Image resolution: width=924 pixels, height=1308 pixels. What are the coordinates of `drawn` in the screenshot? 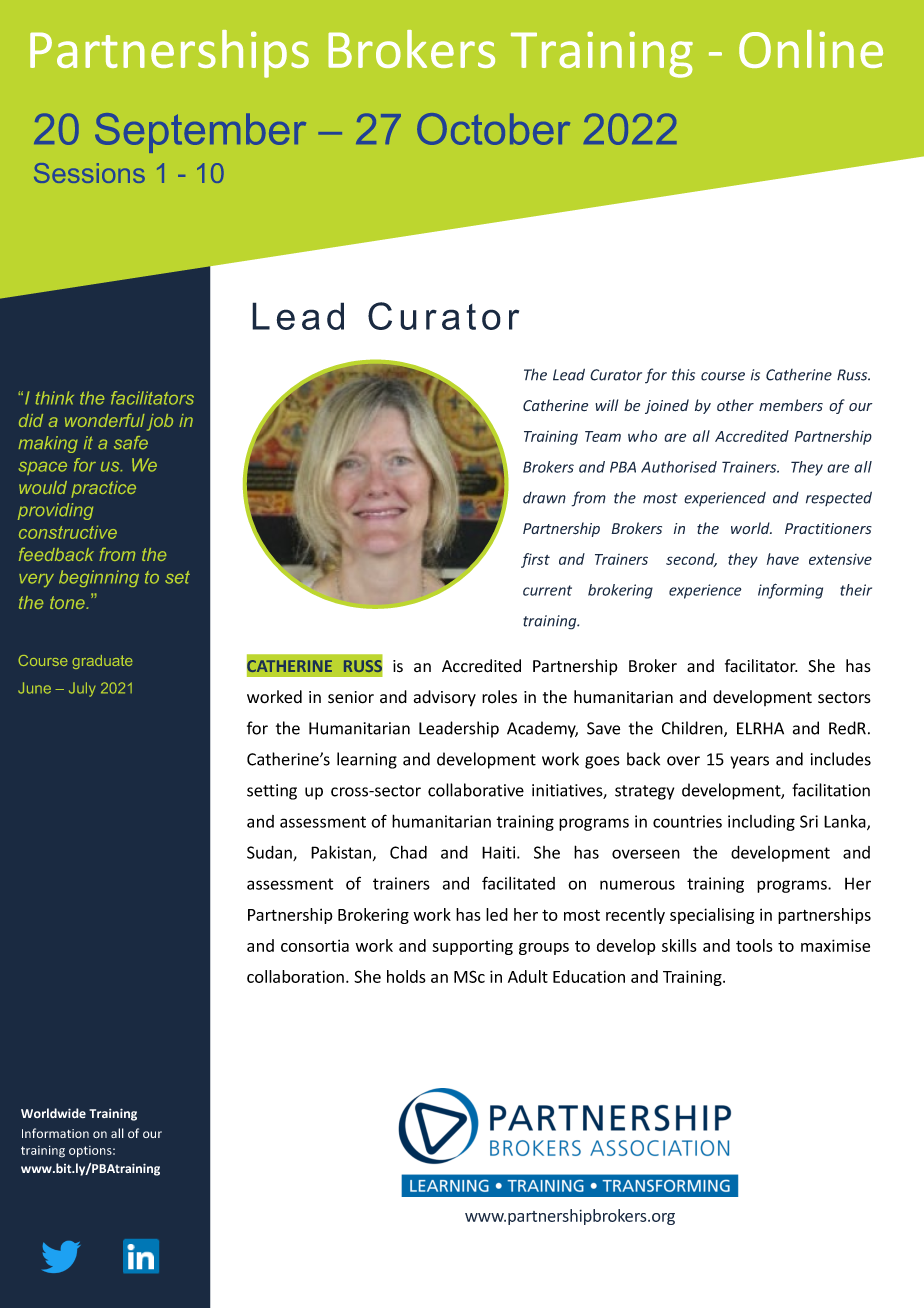 It's located at (544, 498).
